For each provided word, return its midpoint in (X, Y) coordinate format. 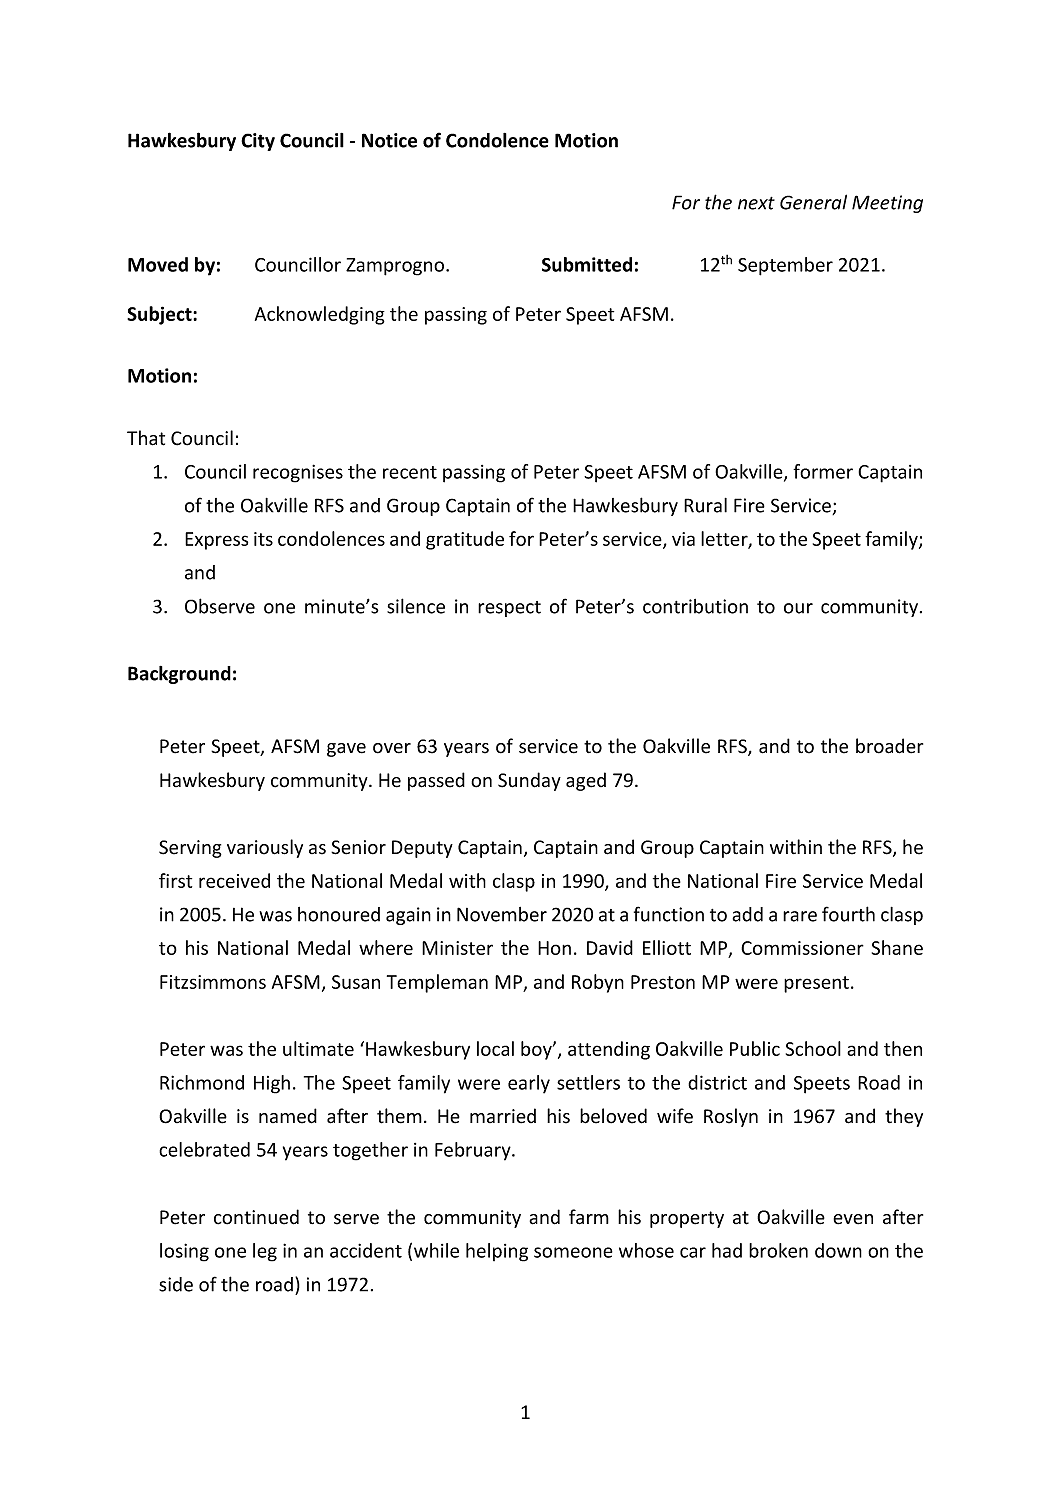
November (502, 914)
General (813, 202)
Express (216, 541)
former (823, 471)
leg (265, 1252)
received (234, 880)
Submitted (587, 264)
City (258, 142)
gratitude (465, 540)
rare (800, 916)
